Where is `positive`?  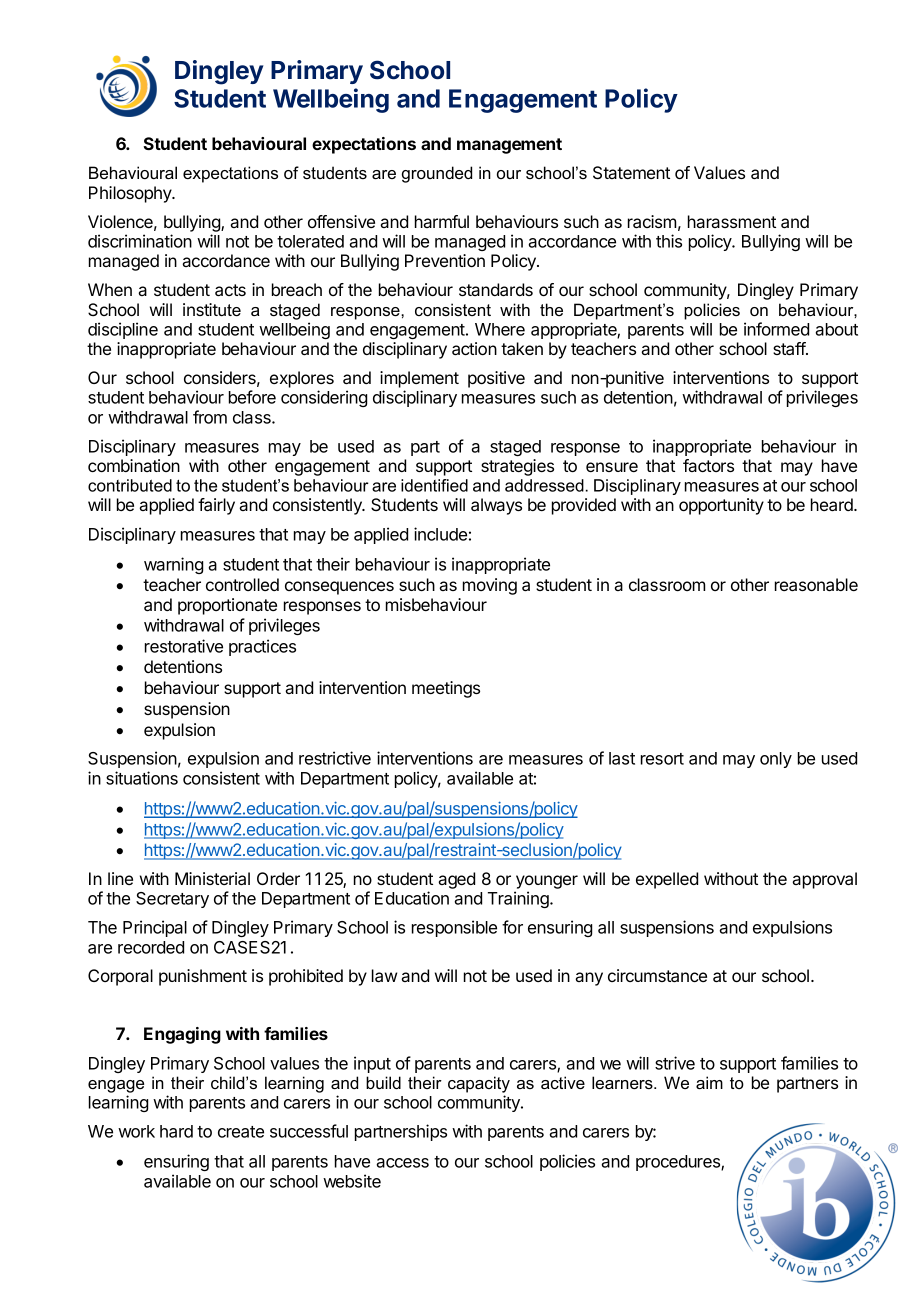
positive is located at coordinates (496, 379).
